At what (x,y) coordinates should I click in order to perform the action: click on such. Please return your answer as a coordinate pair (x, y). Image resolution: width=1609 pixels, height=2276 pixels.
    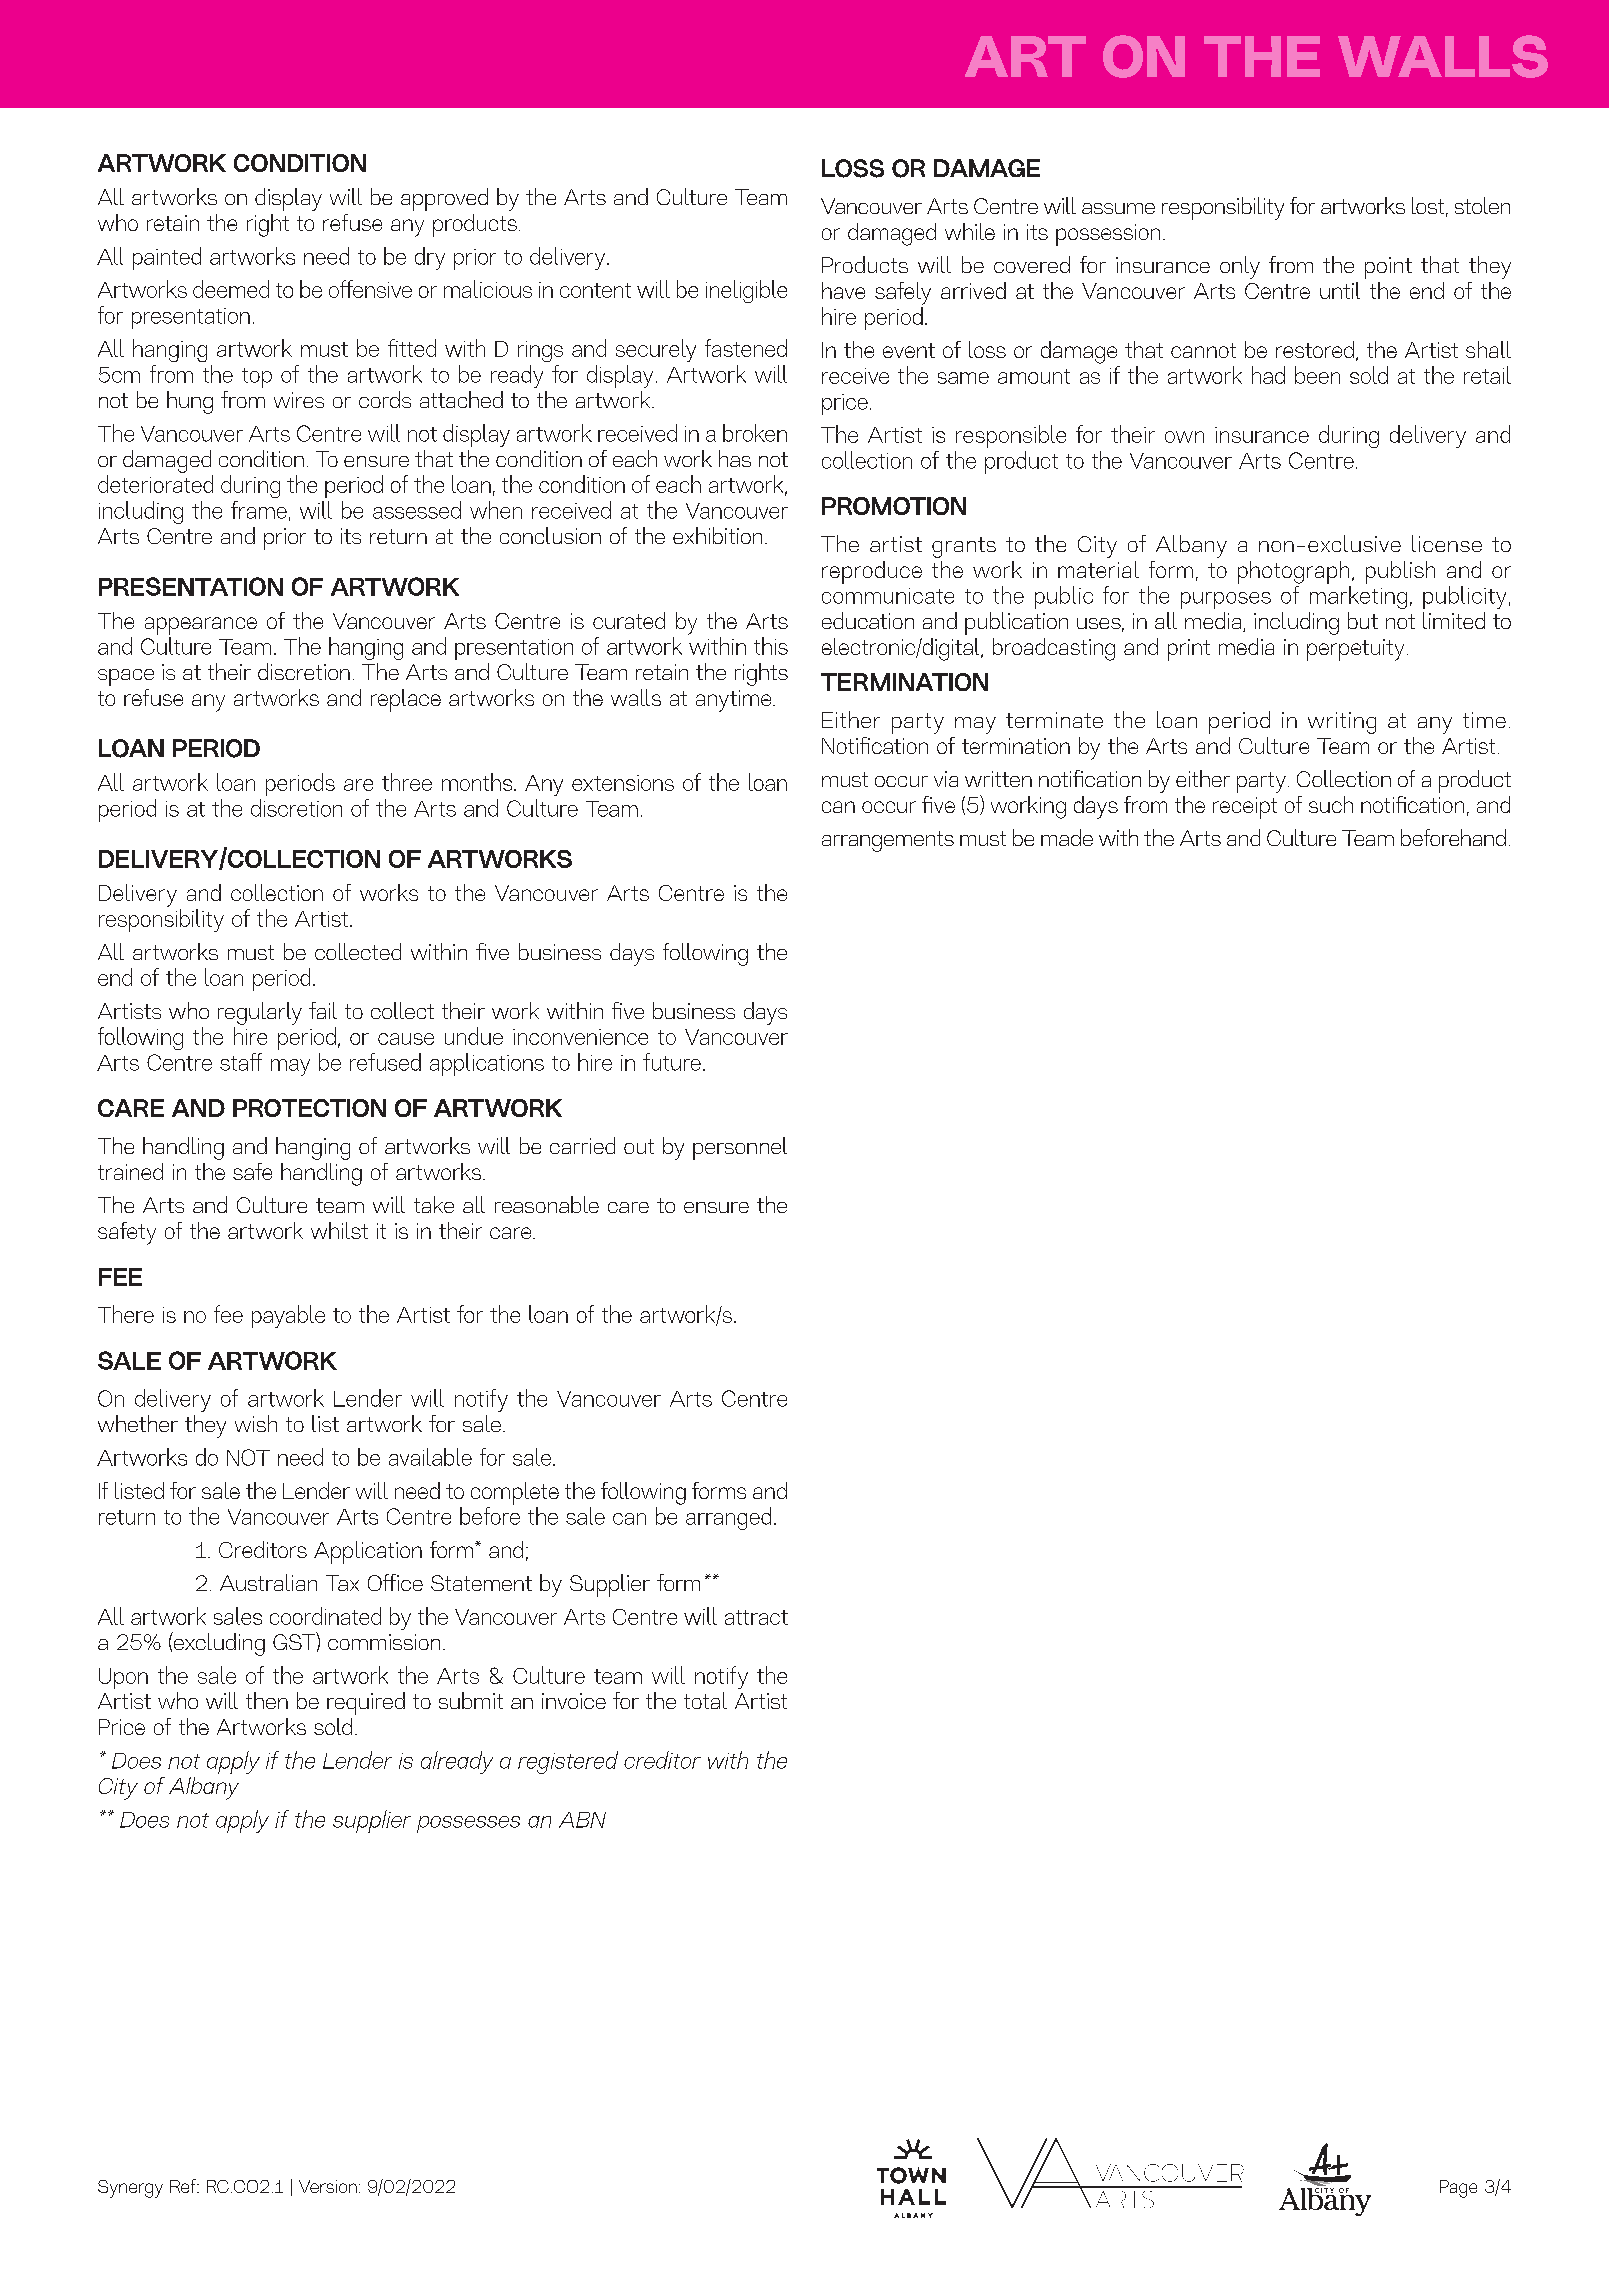
    Looking at the image, I should click on (1331, 804).
